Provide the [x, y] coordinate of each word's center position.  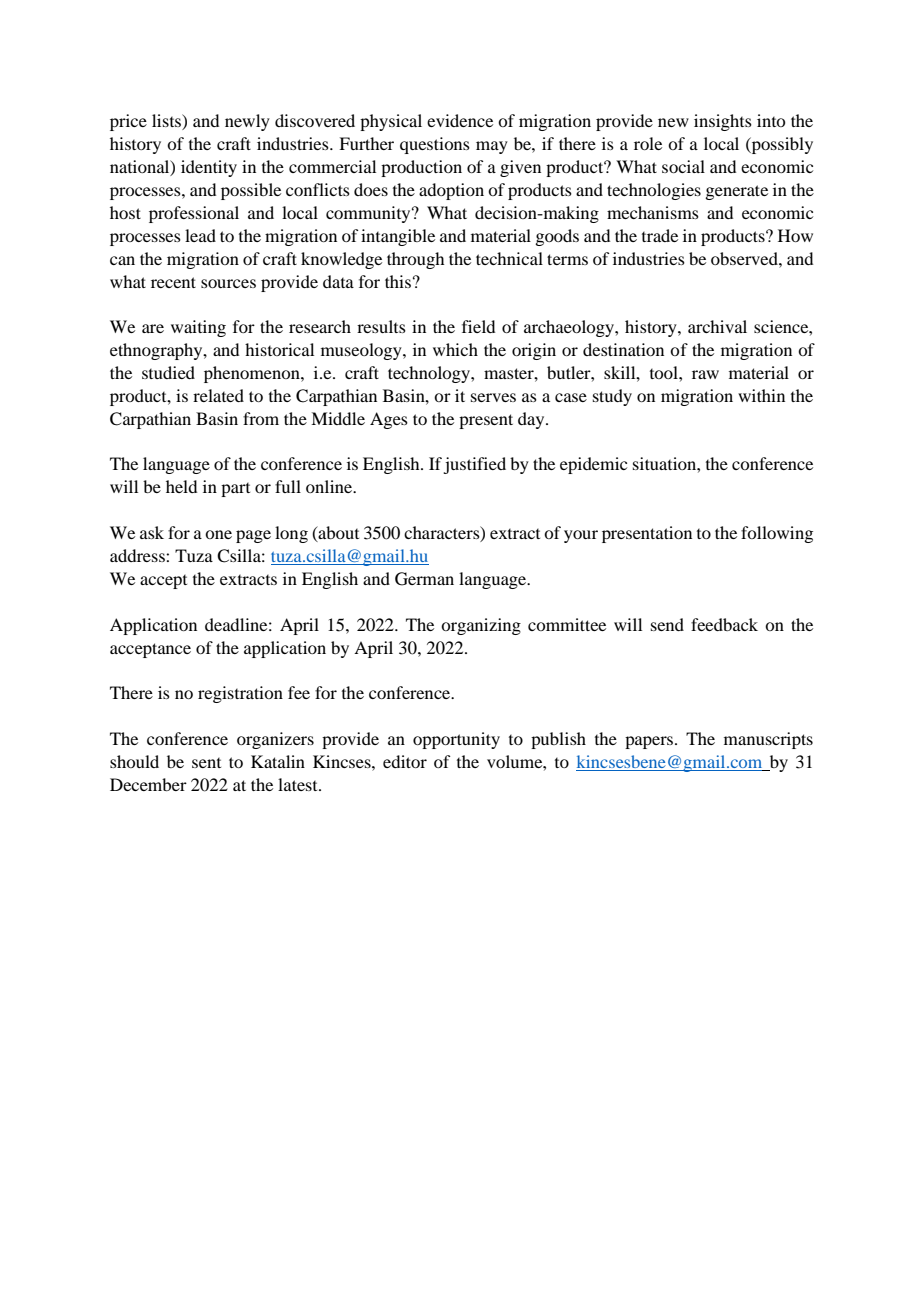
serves [493, 397]
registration [240, 694]
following [777, 534]
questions [435, 145]
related [218, 395]
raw [705, 374]
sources [228, 283]
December [148, 784]
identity [209, 168]
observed [745, 258]
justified [474, 465]
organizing [481, 626]
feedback [724, 624]
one [218, 534]
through [415, 260]
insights [723, 122]
